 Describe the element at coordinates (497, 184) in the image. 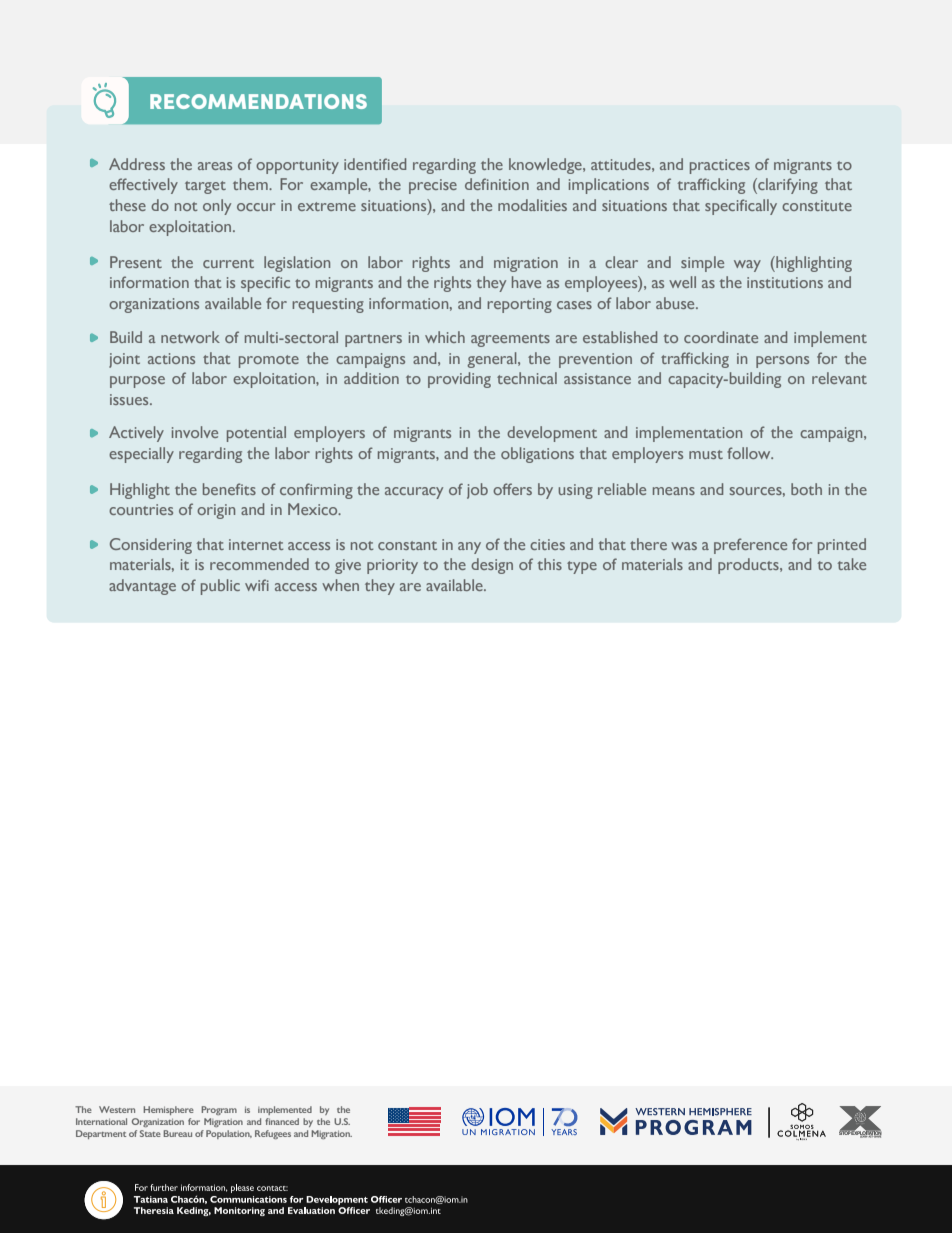

I see `definition` at that location.
